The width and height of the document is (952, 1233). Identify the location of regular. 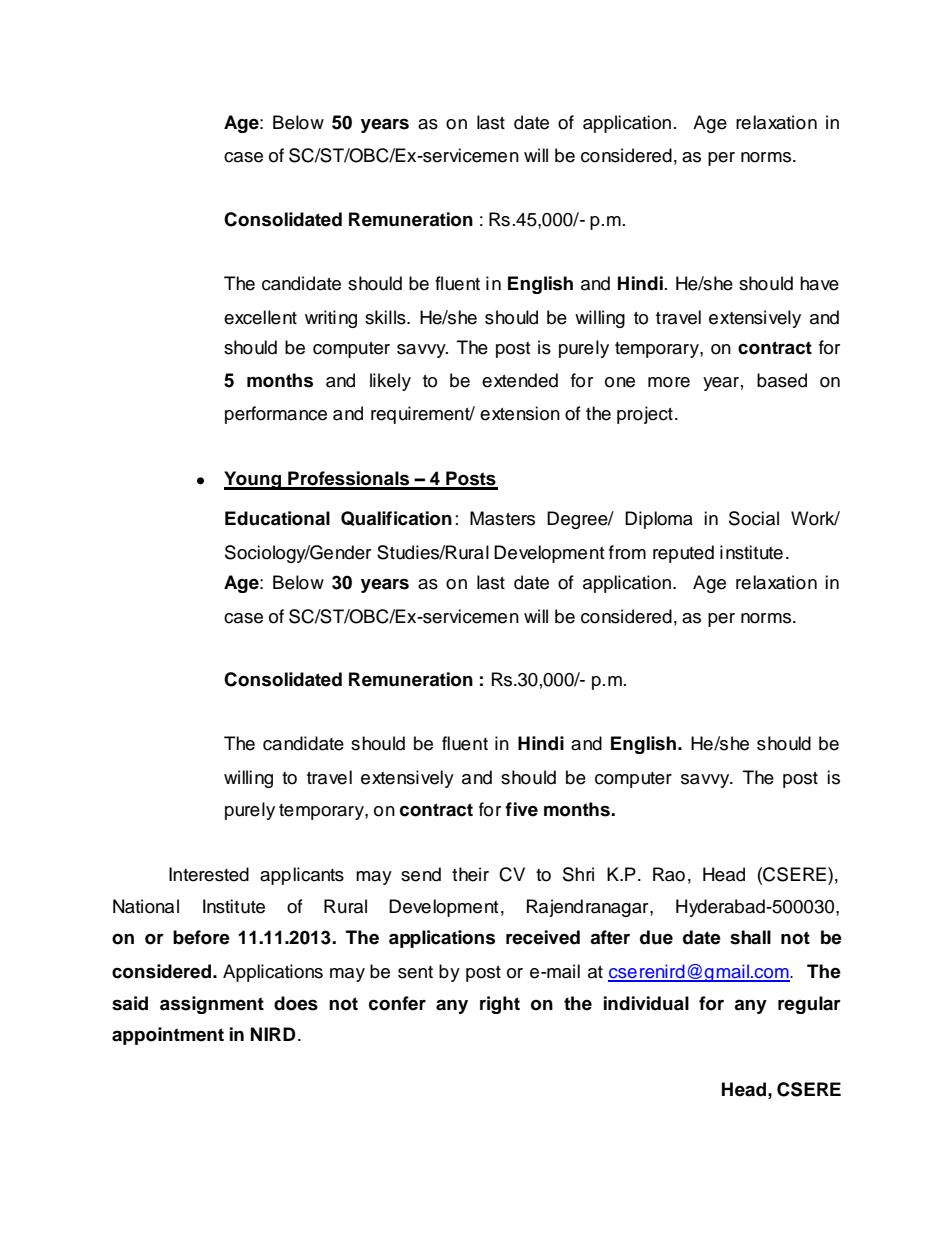
(809, 1005).
